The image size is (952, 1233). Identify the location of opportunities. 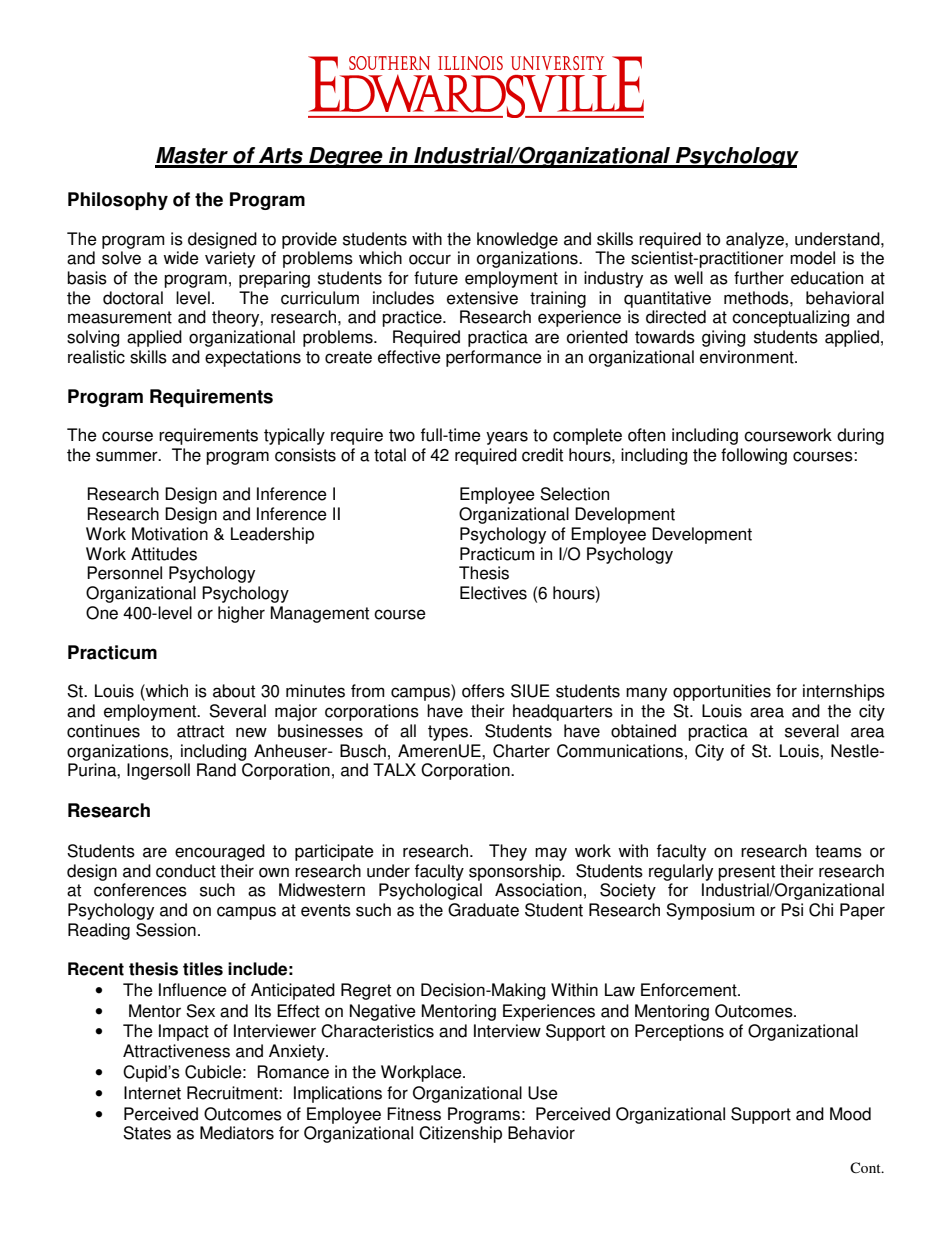
(722, 692).
